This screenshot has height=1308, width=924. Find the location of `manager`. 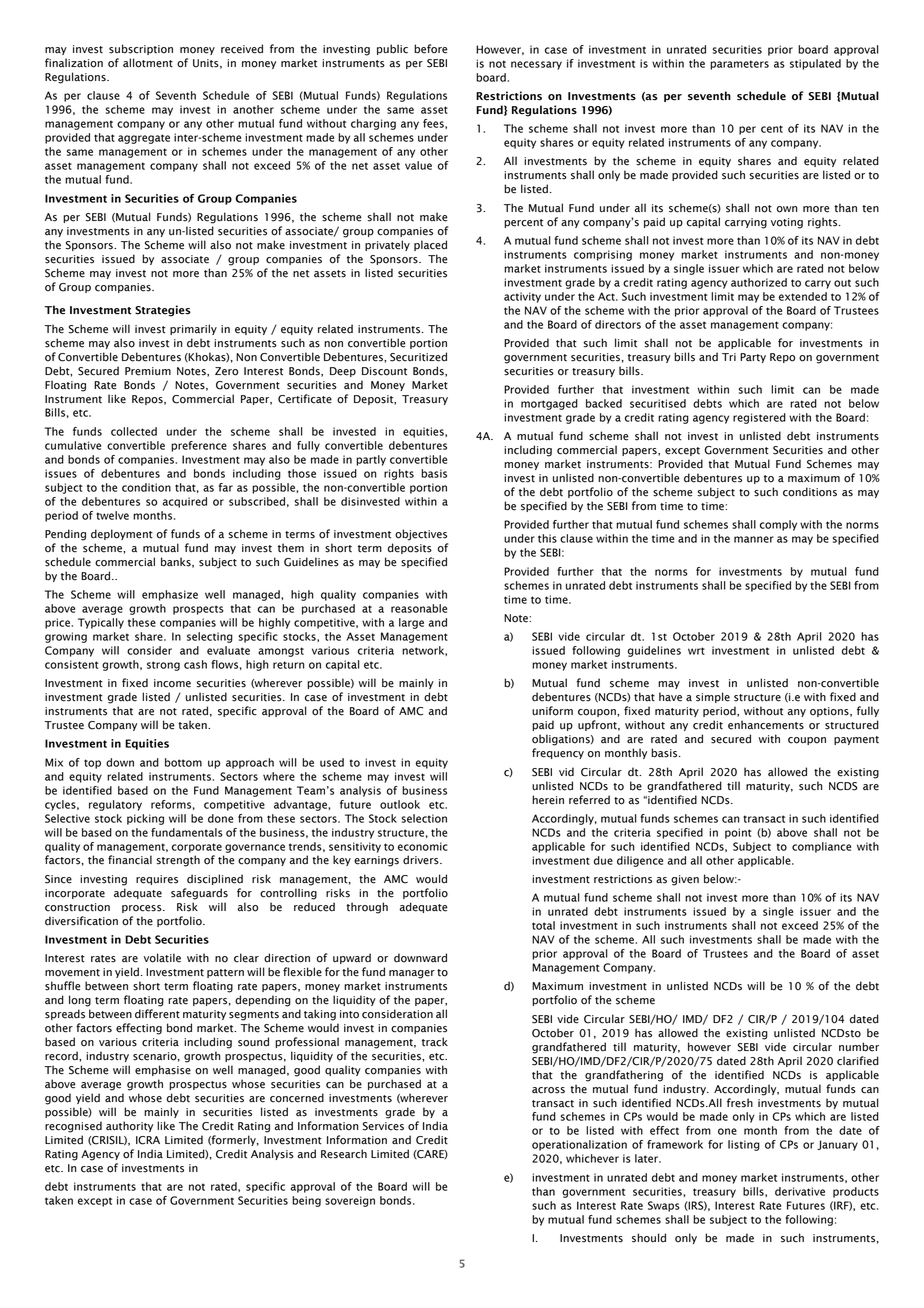

manager is located at coordinates (412, 974).
